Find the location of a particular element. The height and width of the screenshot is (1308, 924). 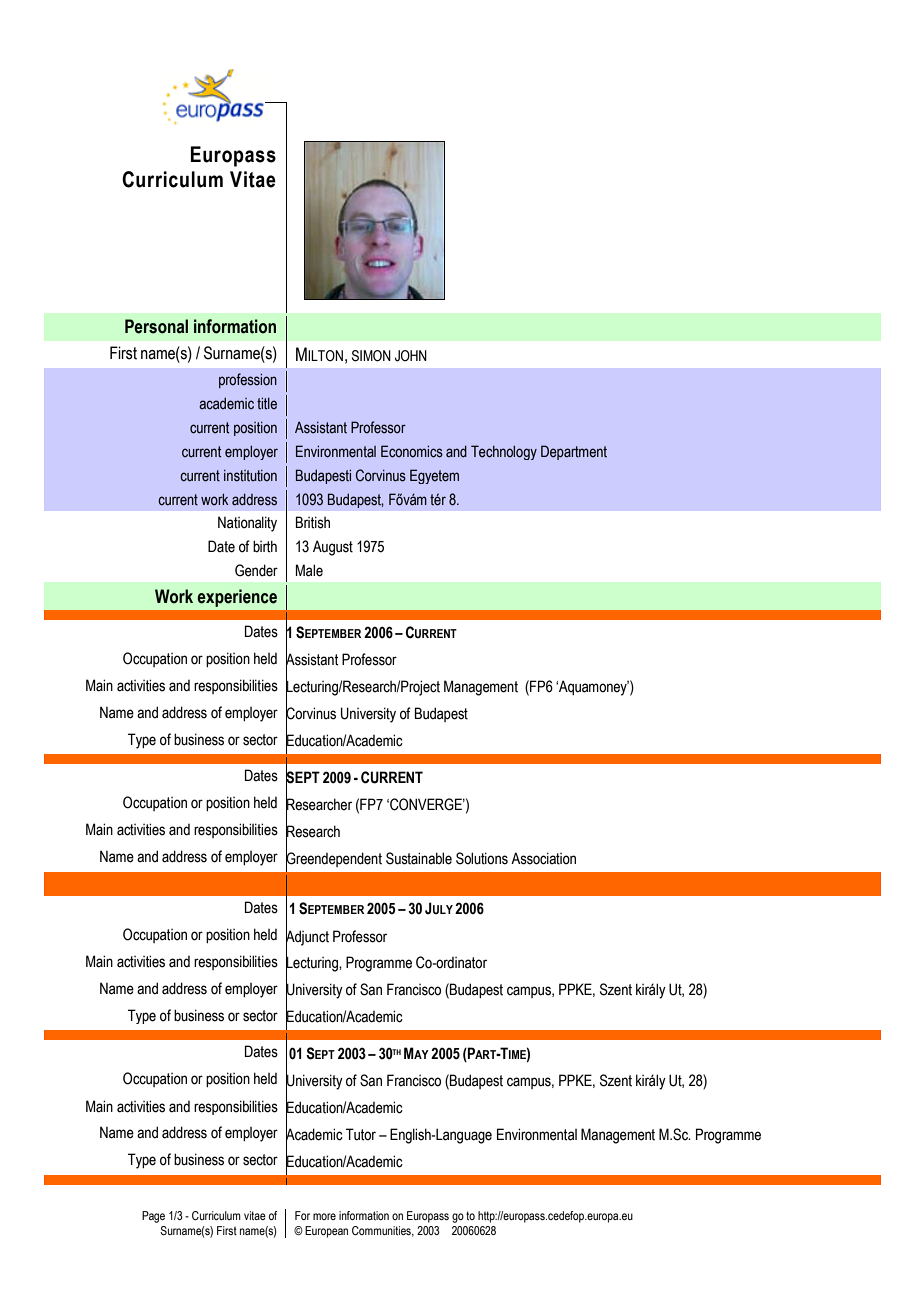

Solutions is located at coordinates (482, 858).
